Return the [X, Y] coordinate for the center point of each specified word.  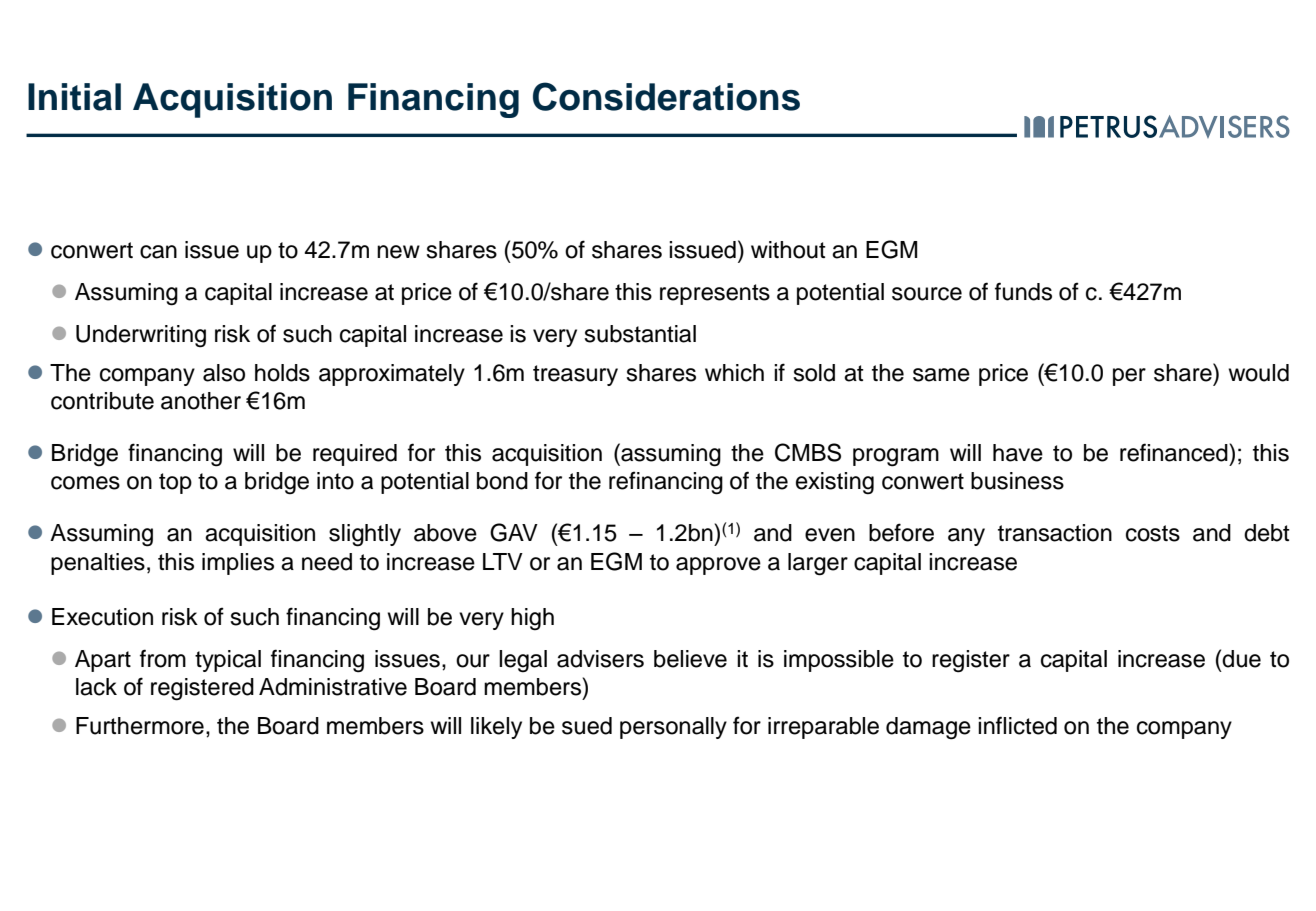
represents [715, 294]
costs [1153, 533]
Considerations [666, 96]
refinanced [1175, 452]
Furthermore [140, 726]
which [734, 373]
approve [718, 566]
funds [1023, 291]
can [158, 252]
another [201, 401]
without [788, 250]
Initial [74, 97]
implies [238, 564]
